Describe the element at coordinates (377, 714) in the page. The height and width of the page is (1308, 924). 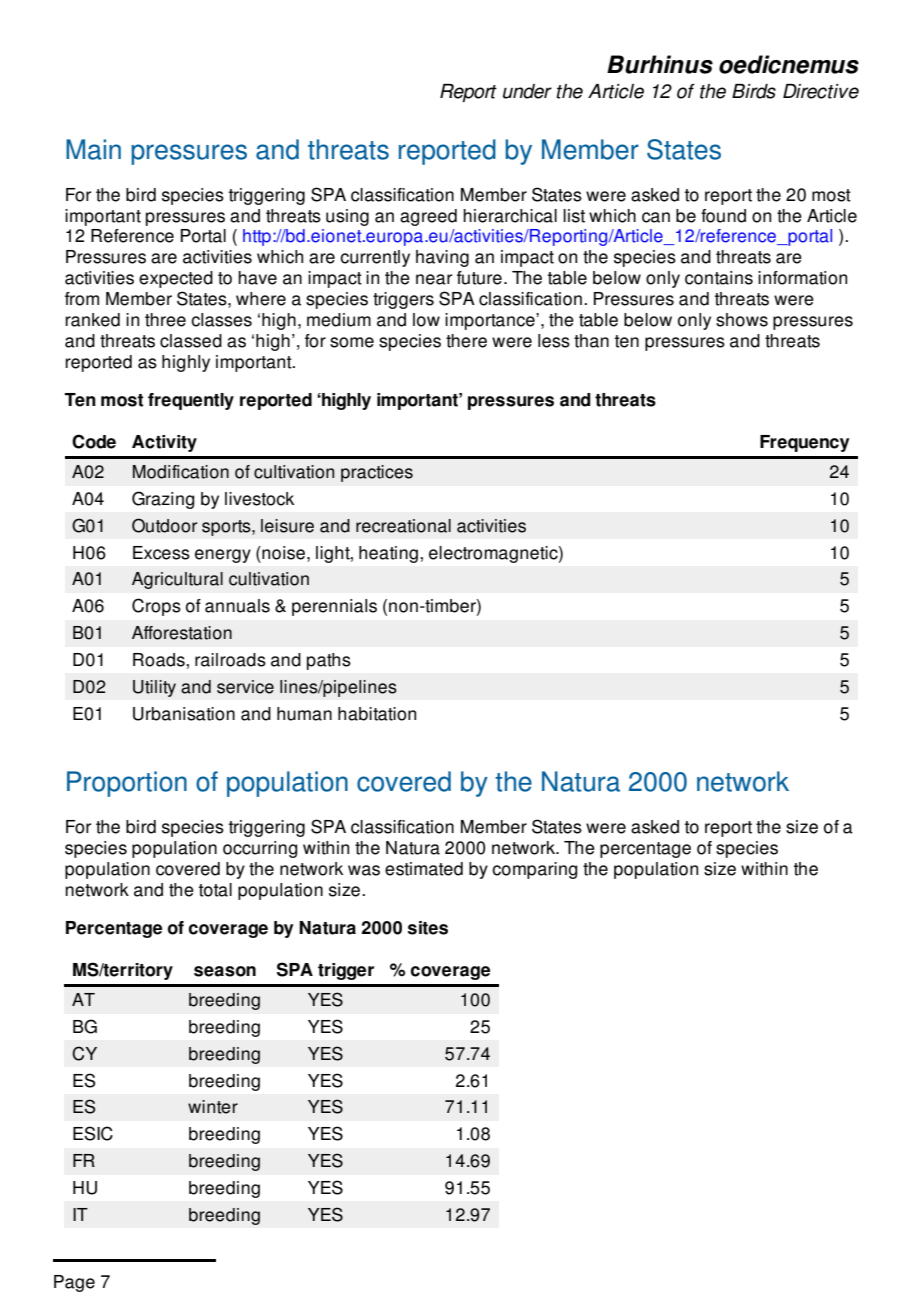
I see `habitation` at that location.
